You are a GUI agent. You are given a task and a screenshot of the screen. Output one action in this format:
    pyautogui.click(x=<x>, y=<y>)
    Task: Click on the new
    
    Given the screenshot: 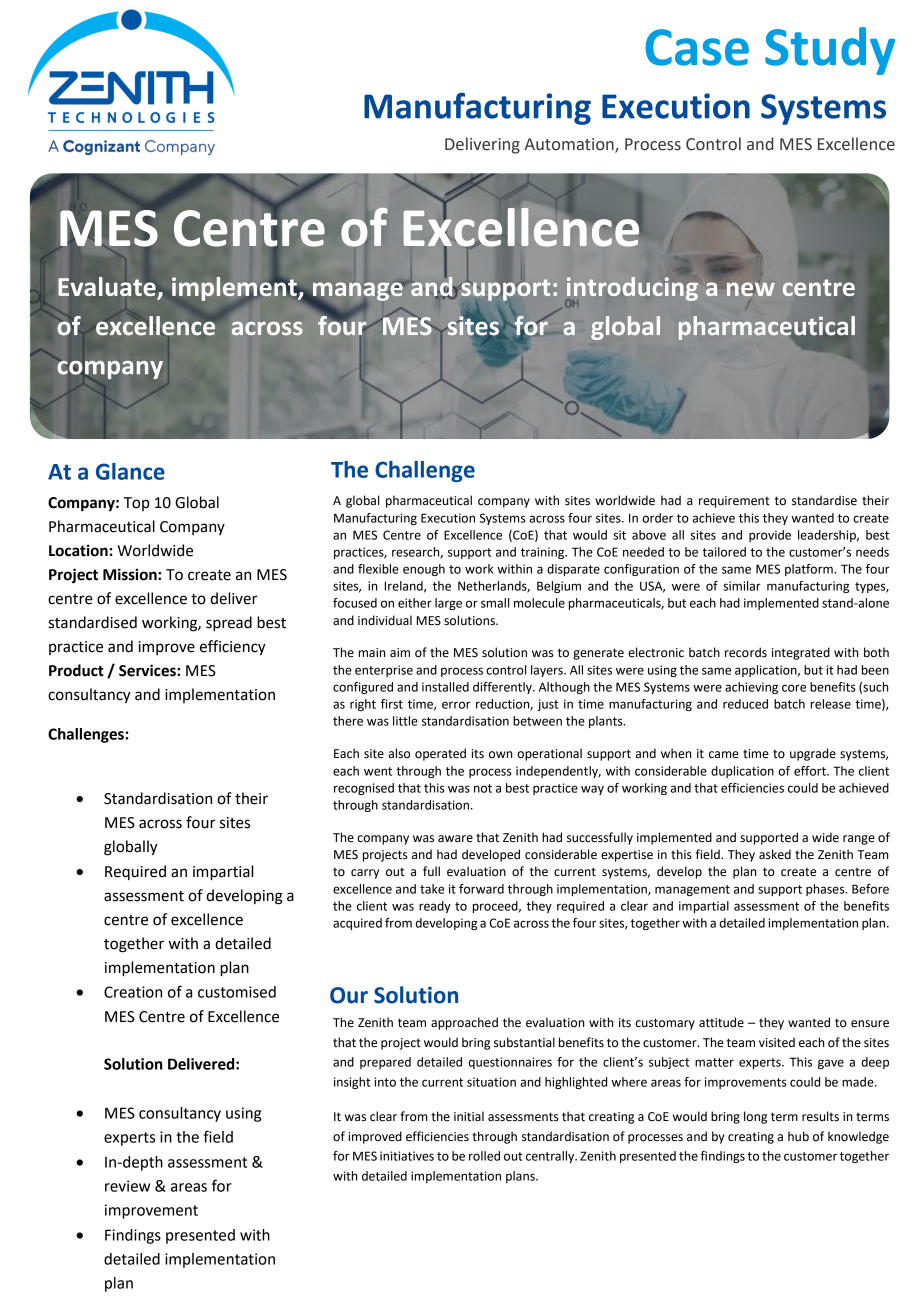 What is the action you would take?
    pyautogui.click(x=751, y=289)
